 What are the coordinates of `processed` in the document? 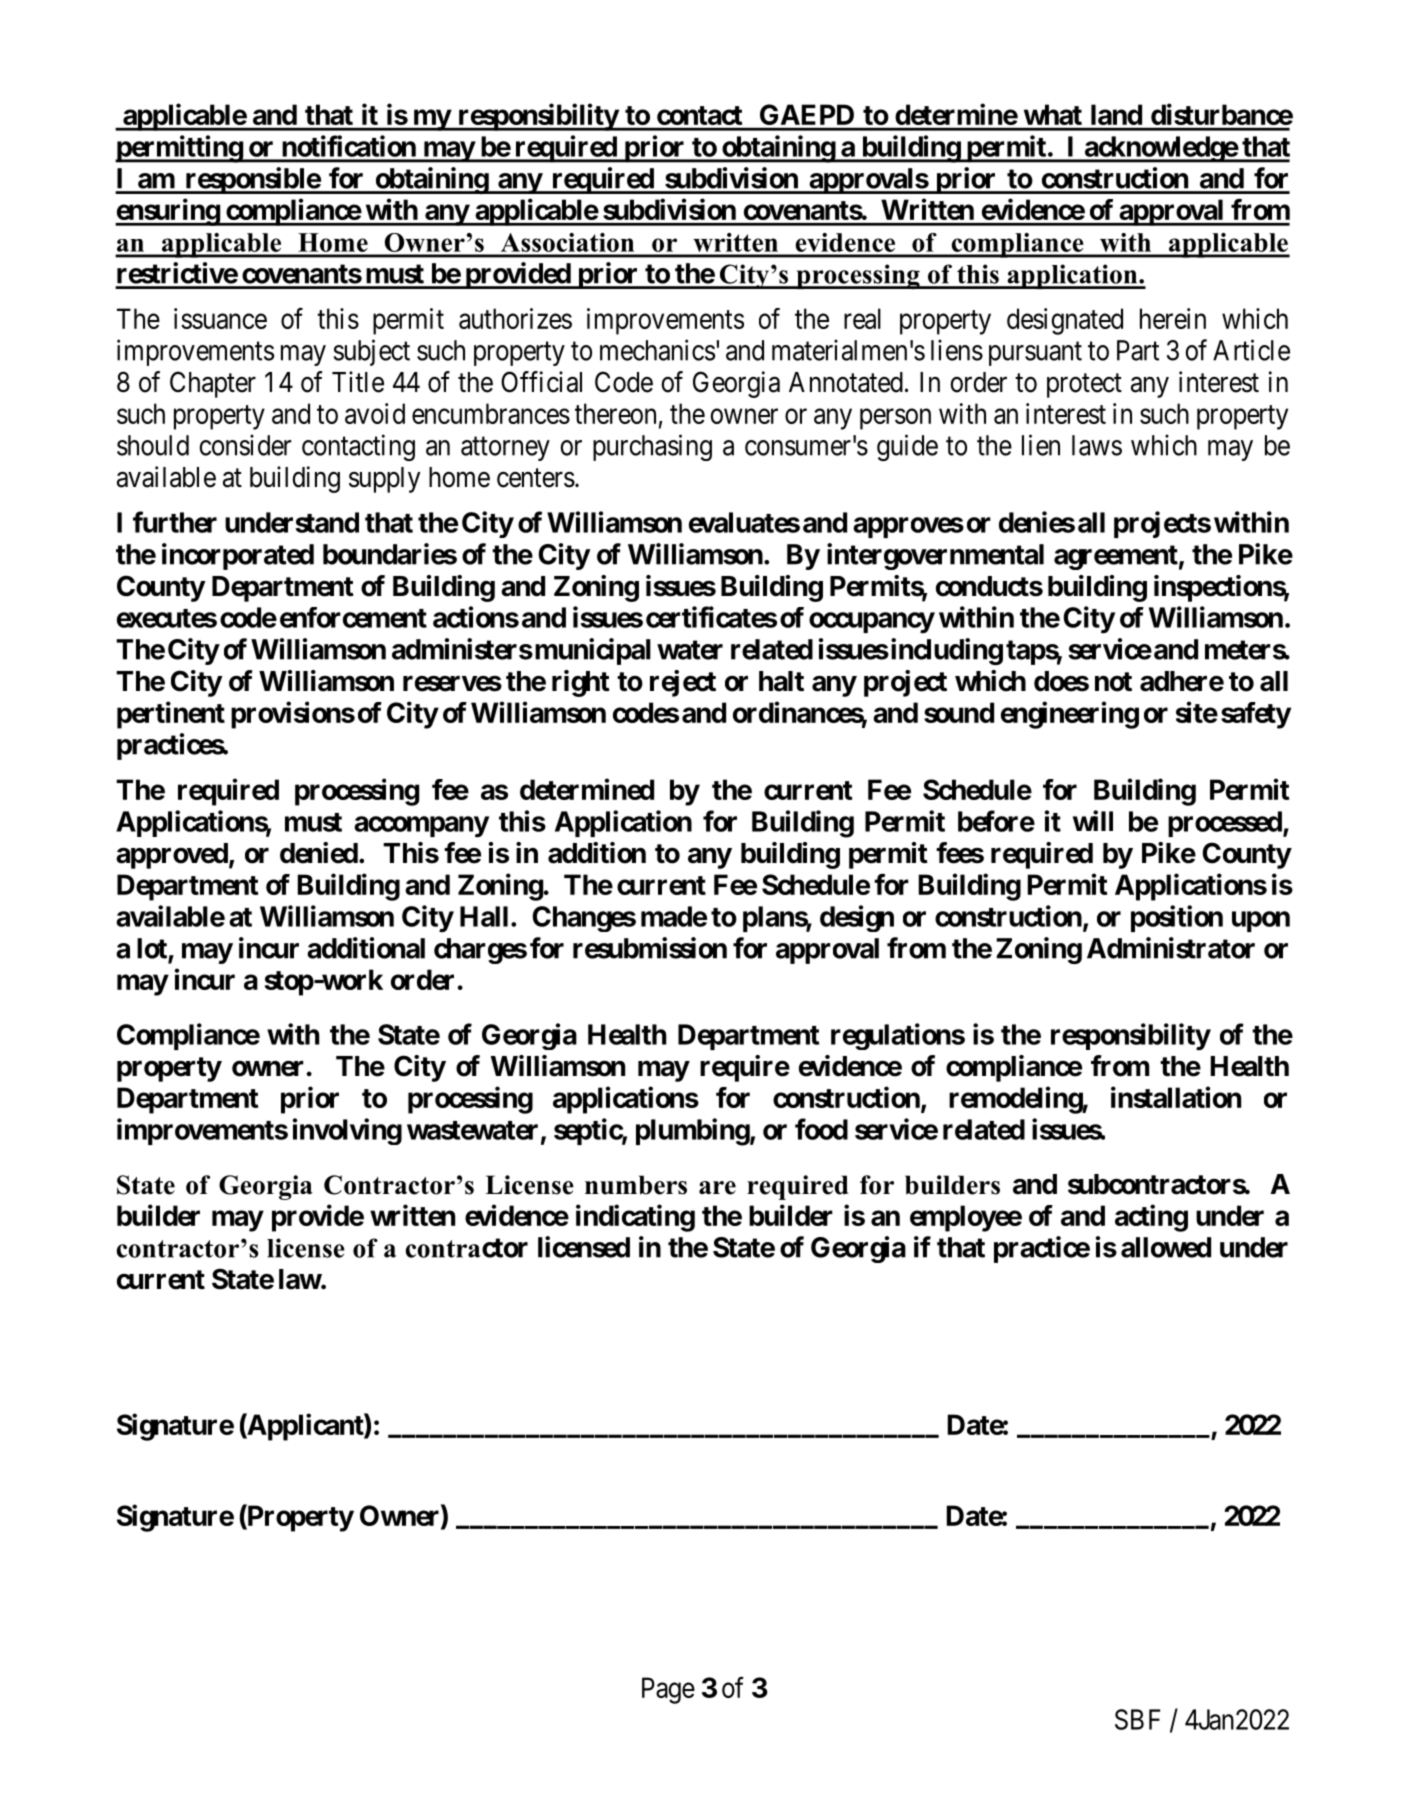 It's located at (1226, 824).
